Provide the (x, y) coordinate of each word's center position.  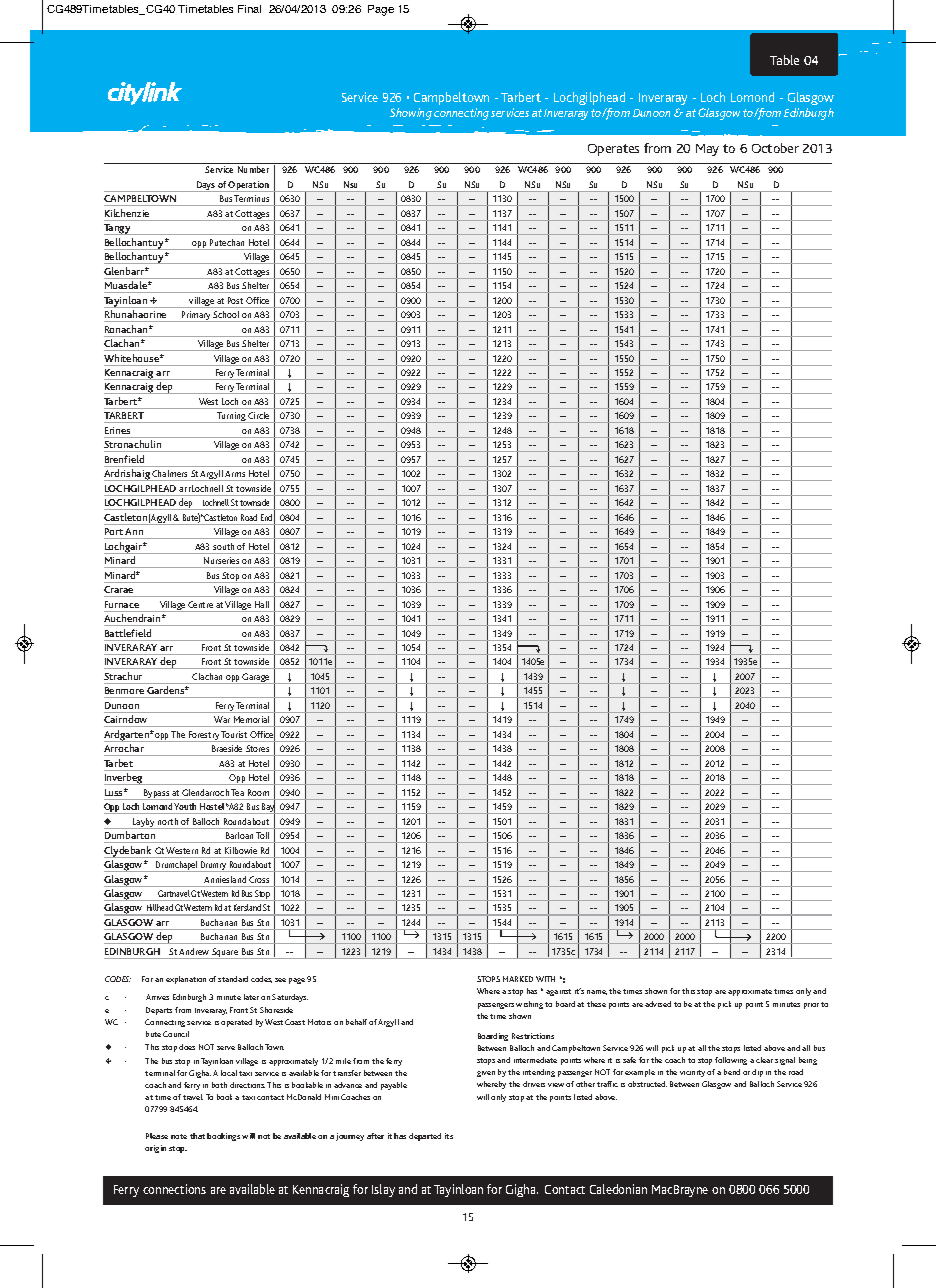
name (597, 992)
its (449, 1136)
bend (732, 1072)
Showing (411, 114)
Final (249, 9)
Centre (200, 604)
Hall (262, 604)
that (197, 1136)
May (707, 150)
